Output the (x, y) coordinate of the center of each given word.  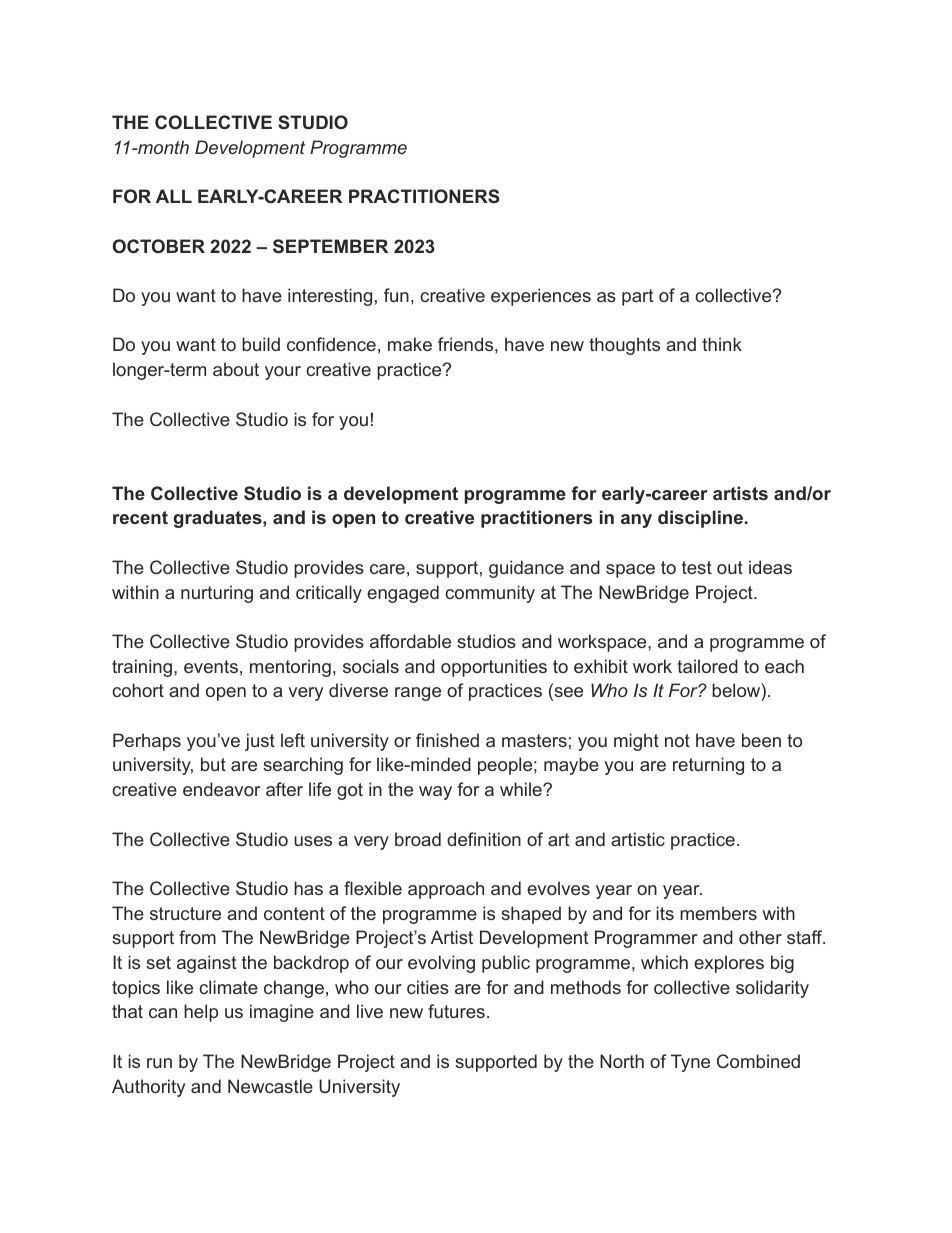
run (159, 1063)
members (718, 913)
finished (447, 740)
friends (465, 344)
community (490, 594)
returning (708, 766)
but (213, 764)
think (722, 344)
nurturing (217, 594)
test (697, 567)
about (236, 369)
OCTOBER (159, 246)
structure (185, 913)
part (637, 297)
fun (396, 295)
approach (446, 890)
